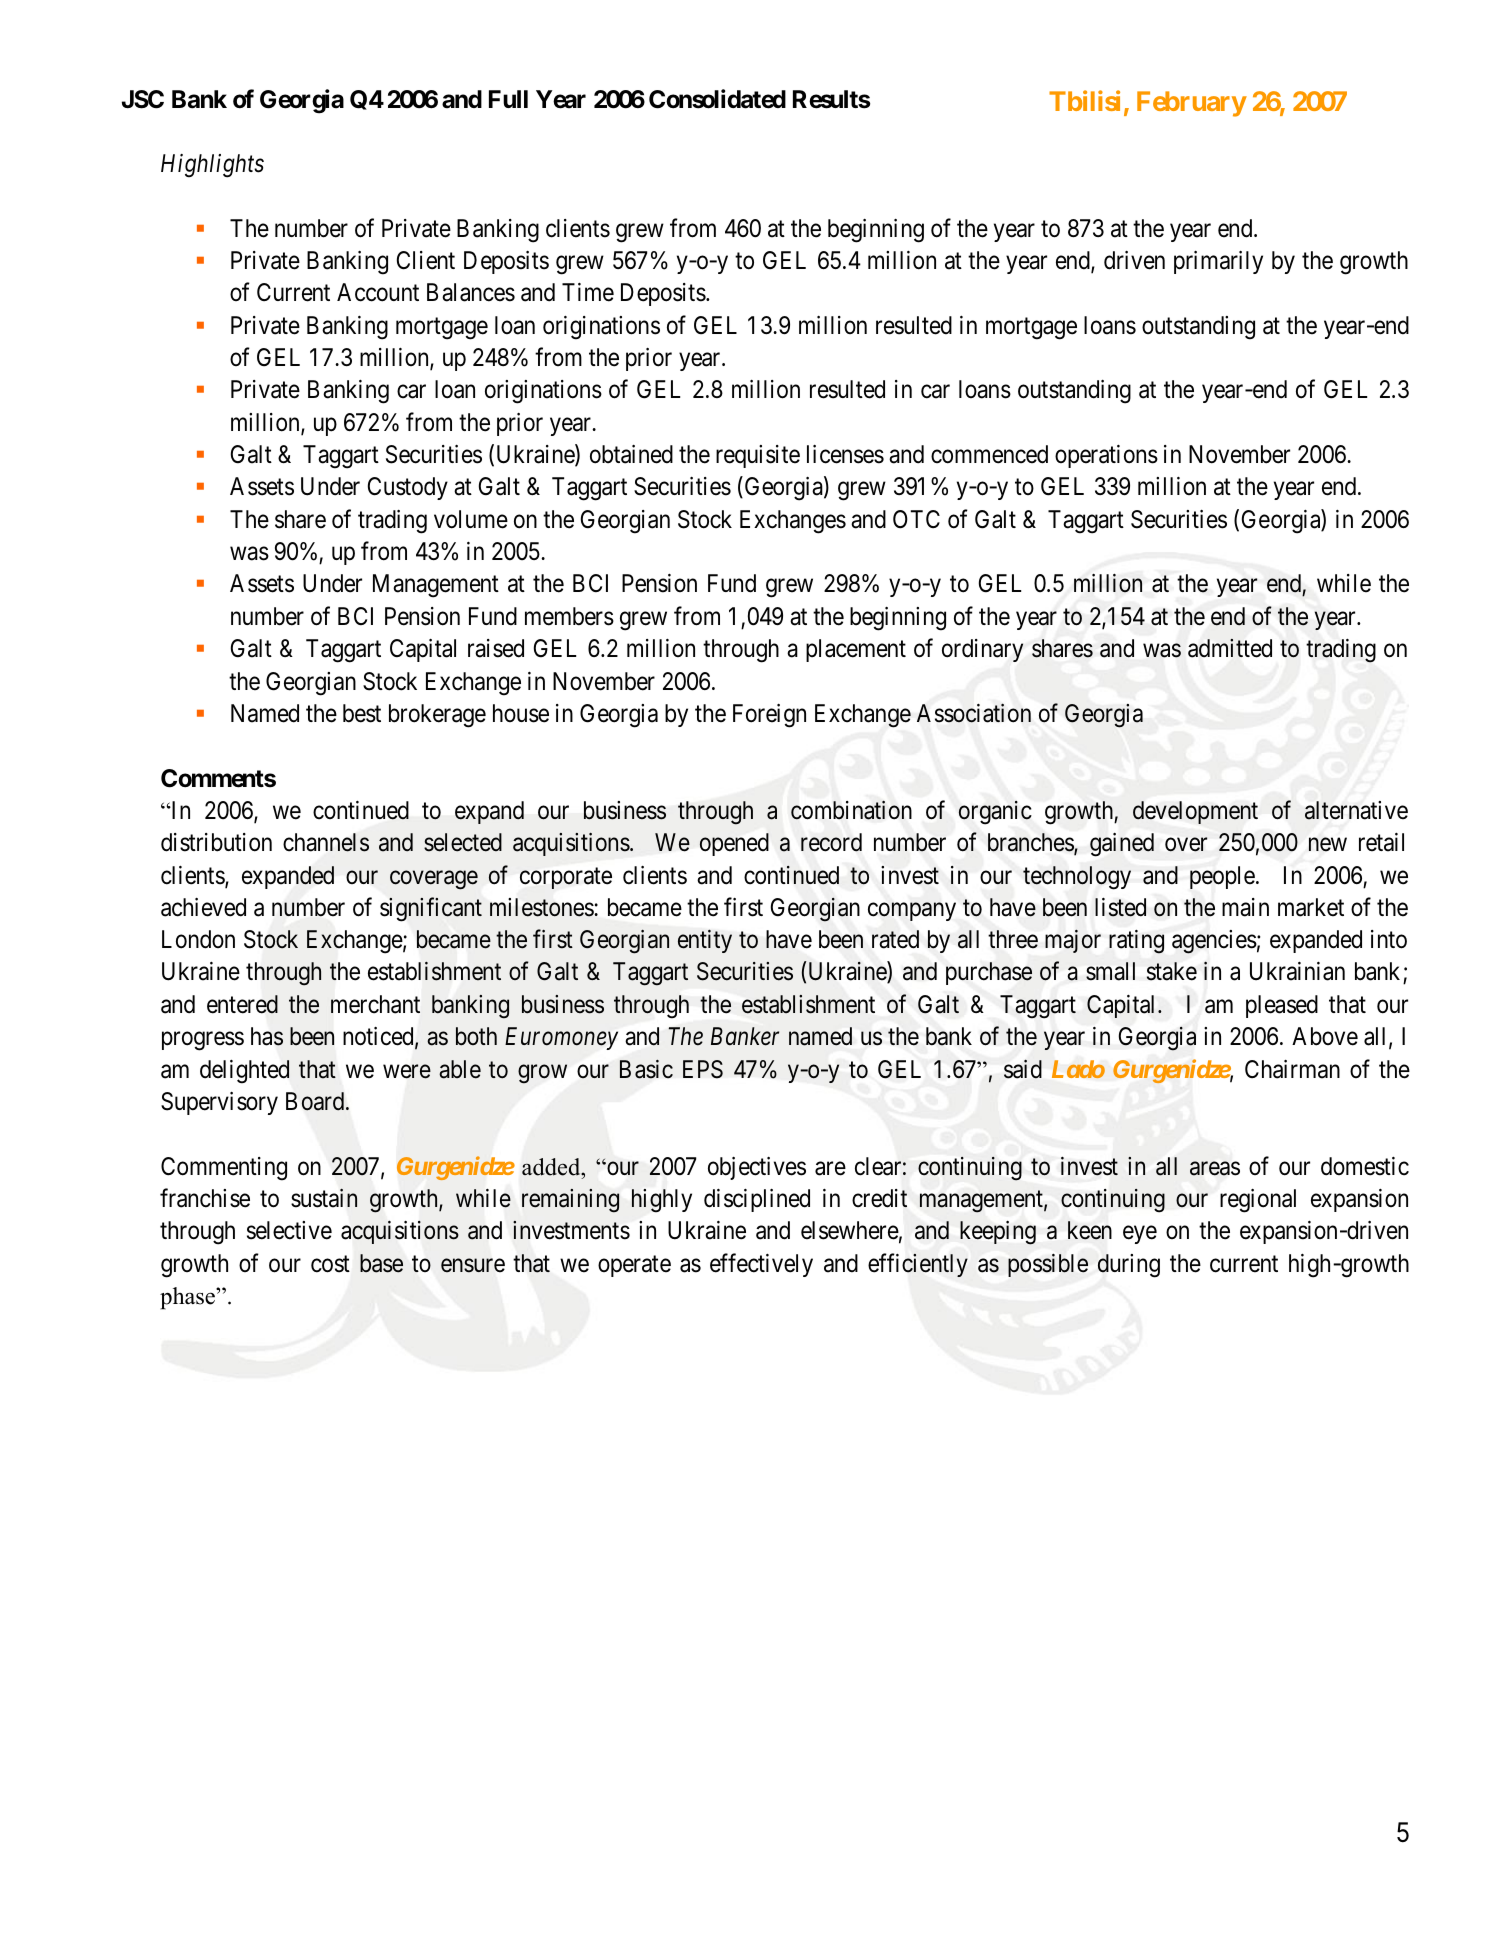 The width and height of the screenshot is (1497, 1937). Describe the element at coordinates (330, 1264) in the screenshot. I see `cost` at that location.
